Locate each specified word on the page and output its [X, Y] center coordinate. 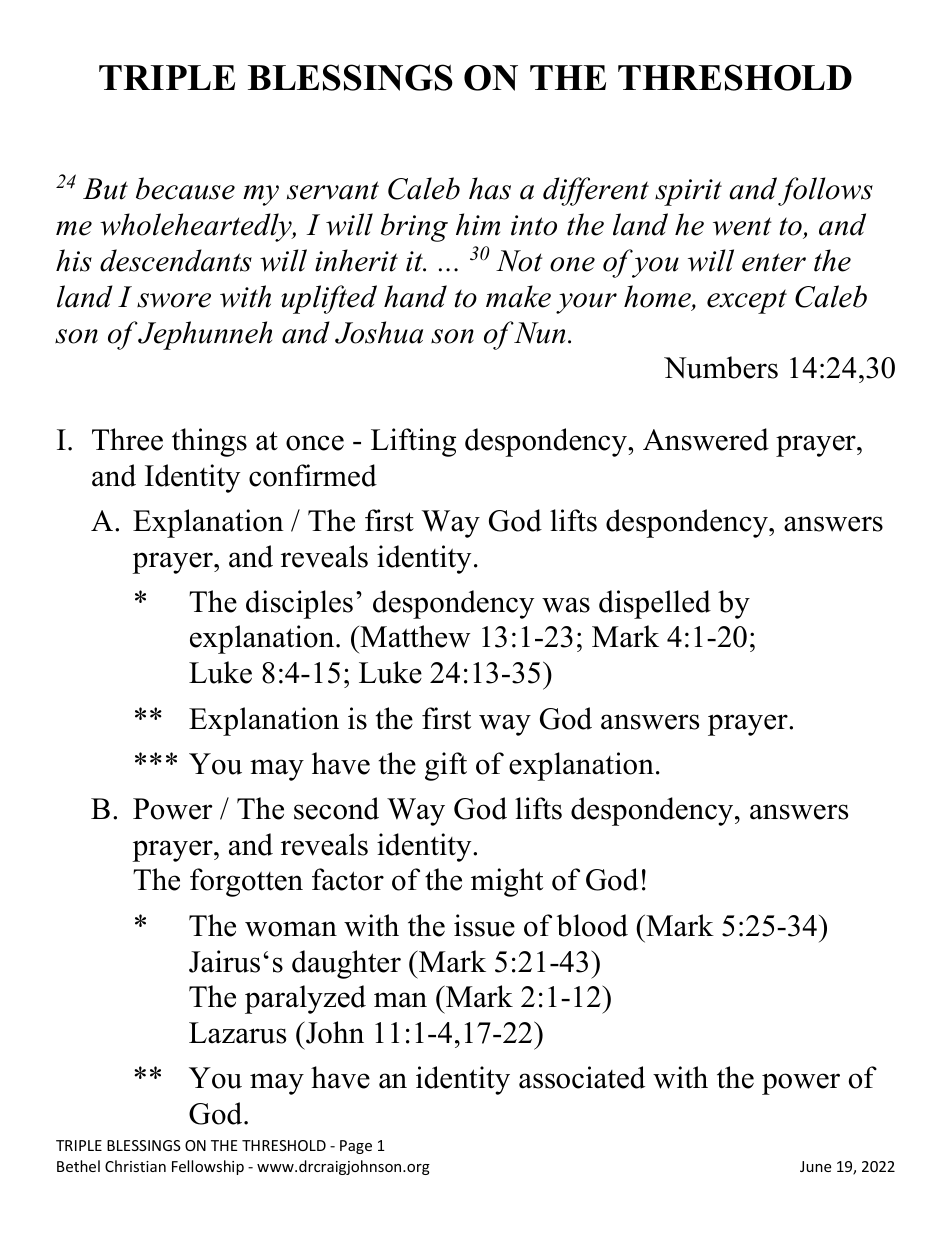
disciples [299, 604]
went [742, 226]
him [478, 224]
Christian [135, 1166]
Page [356, 1147]
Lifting [413, 442]
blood [592, 925]
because [185, 188]
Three [127, 439]
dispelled [655, 604]
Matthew [414, 636]
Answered [706, 439]
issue [484, 925]
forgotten [246, 882]
